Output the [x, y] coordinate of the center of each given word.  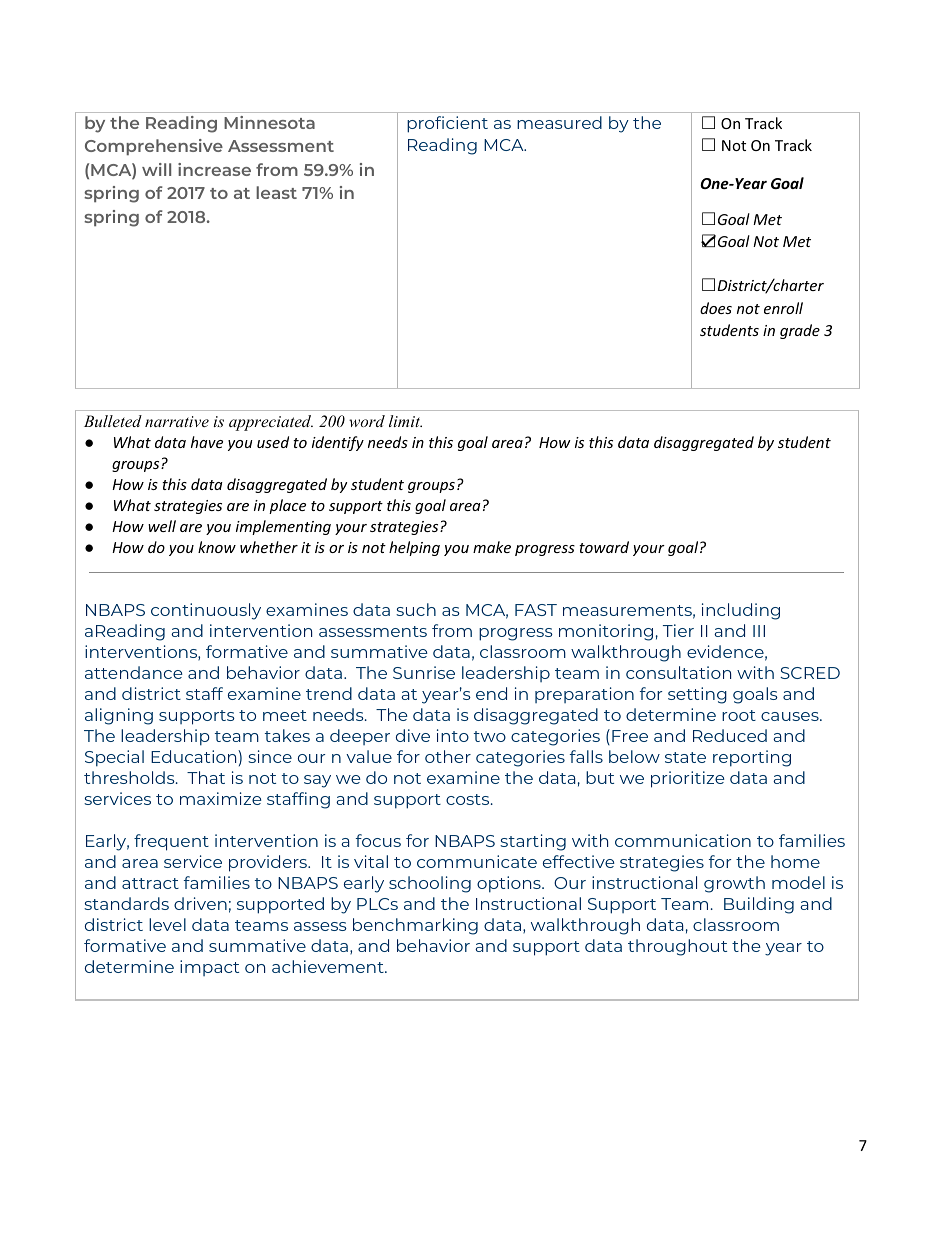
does [716, 308]
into [453, 735]
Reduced [730, 735]
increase [214, 169]
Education [195, 756]
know [217, 547]
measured [559, 122]
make [492, 547]
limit [405, 421]
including [741, 611]
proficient [447, 124]
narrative [177, 421]
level [167, 924]
